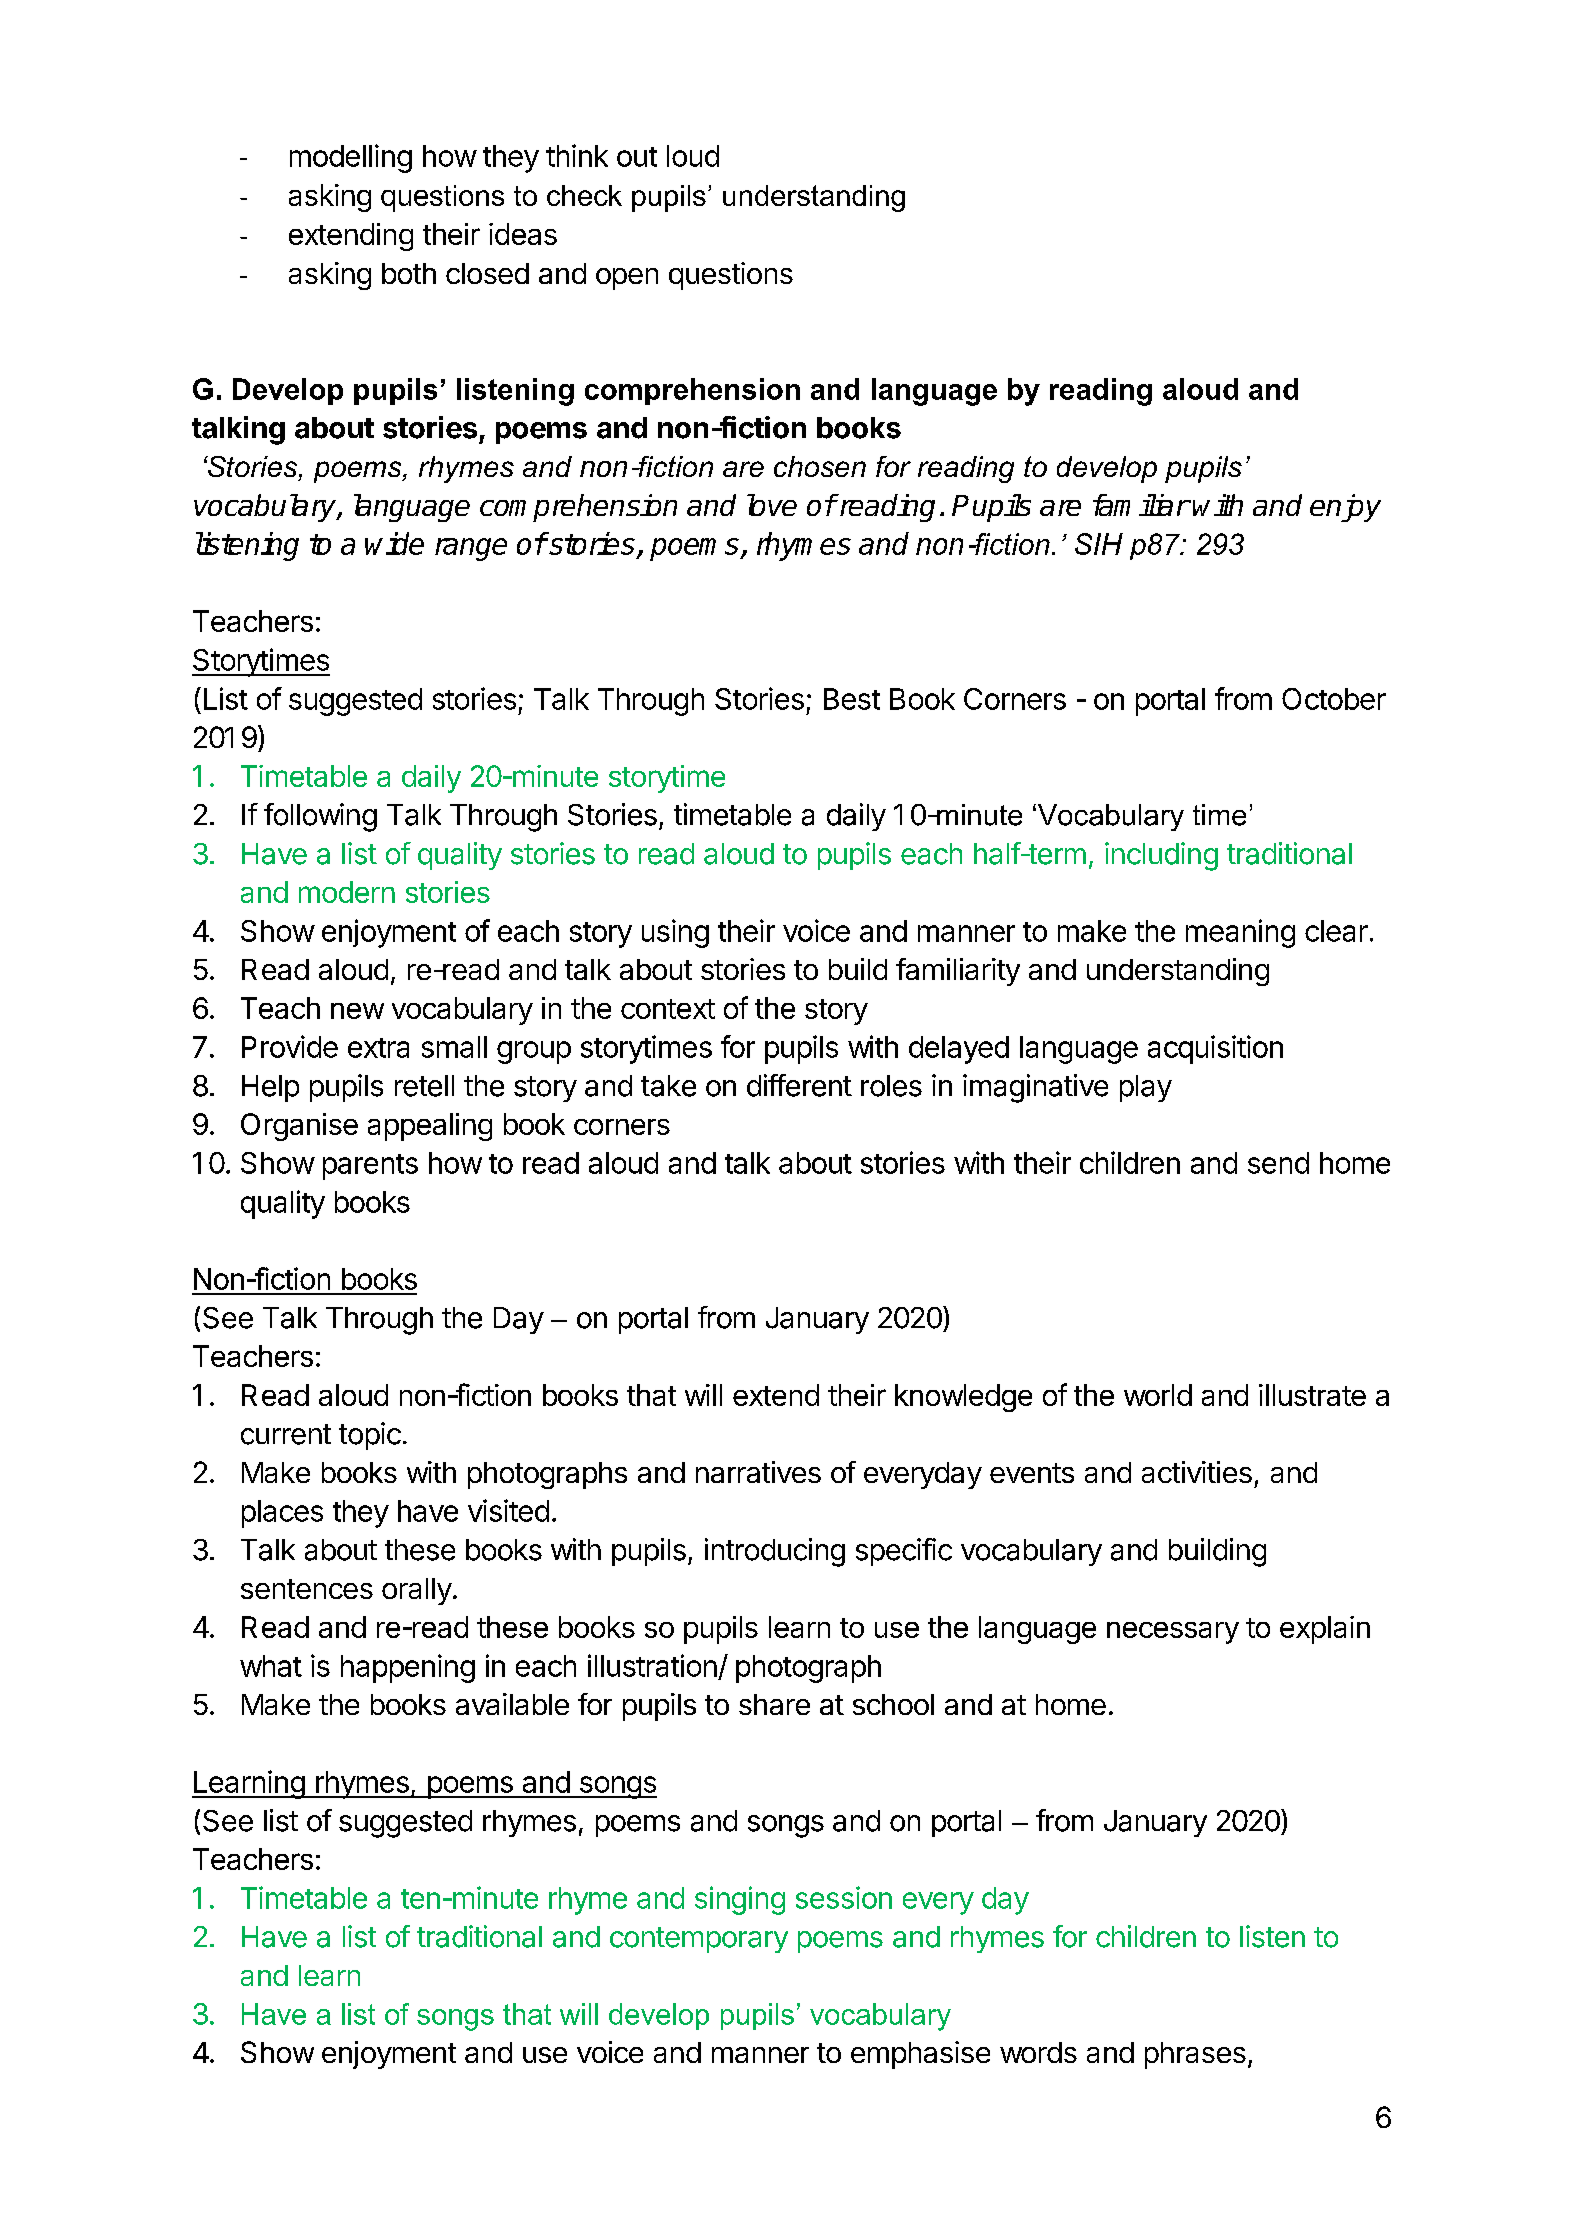 This screenshot has width=1582, height=2239. I want to click on SIH, so click(1099, 544).
